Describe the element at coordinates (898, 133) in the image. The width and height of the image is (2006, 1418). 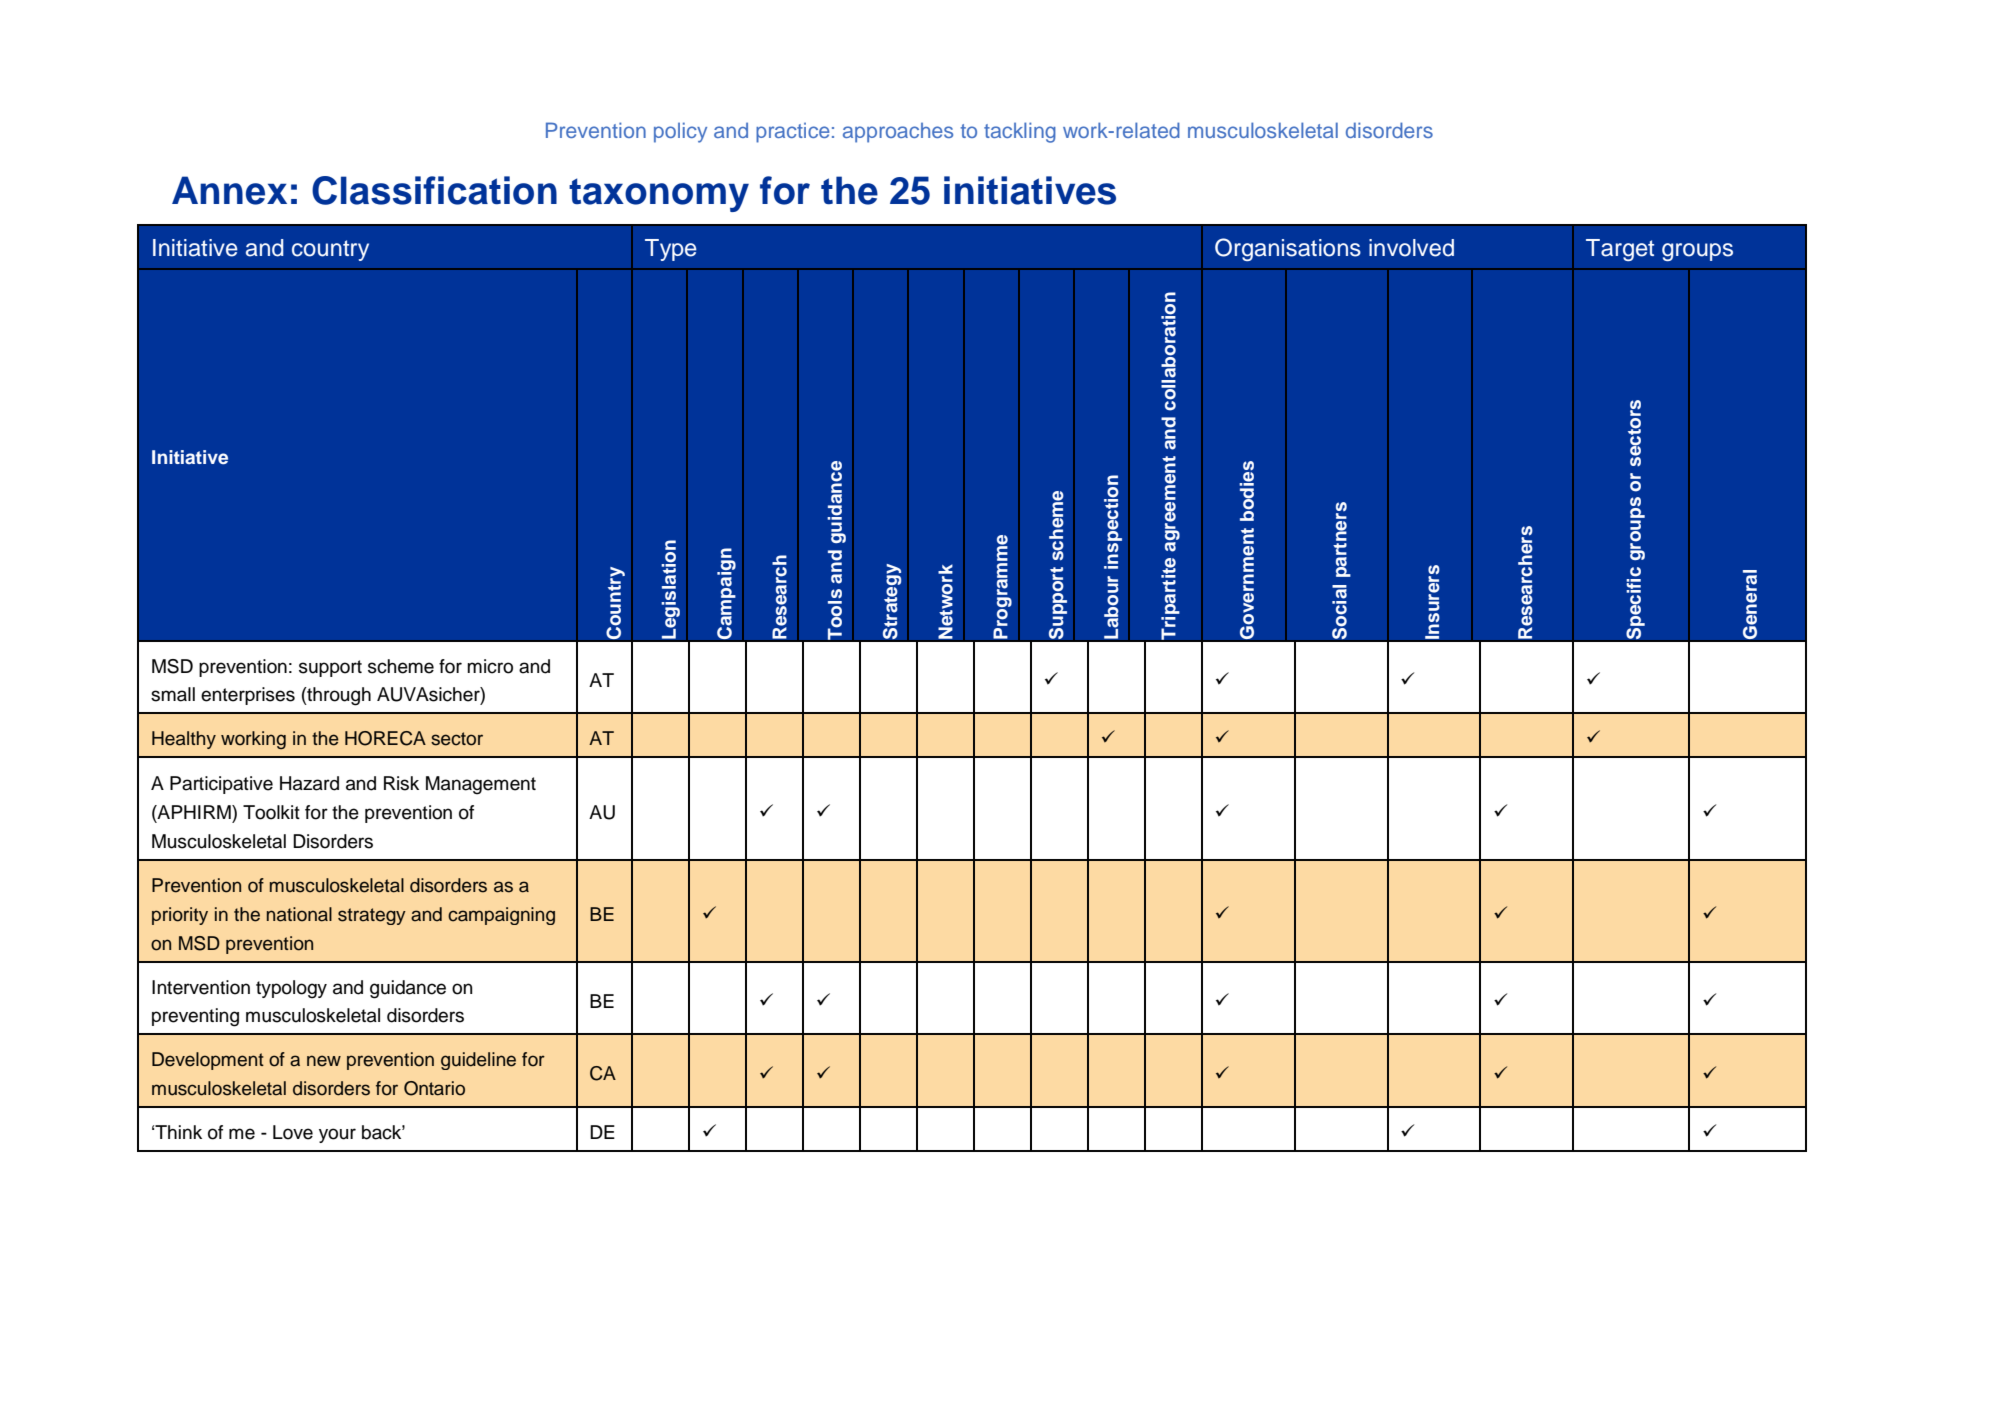
I see `approaches` at that location.
